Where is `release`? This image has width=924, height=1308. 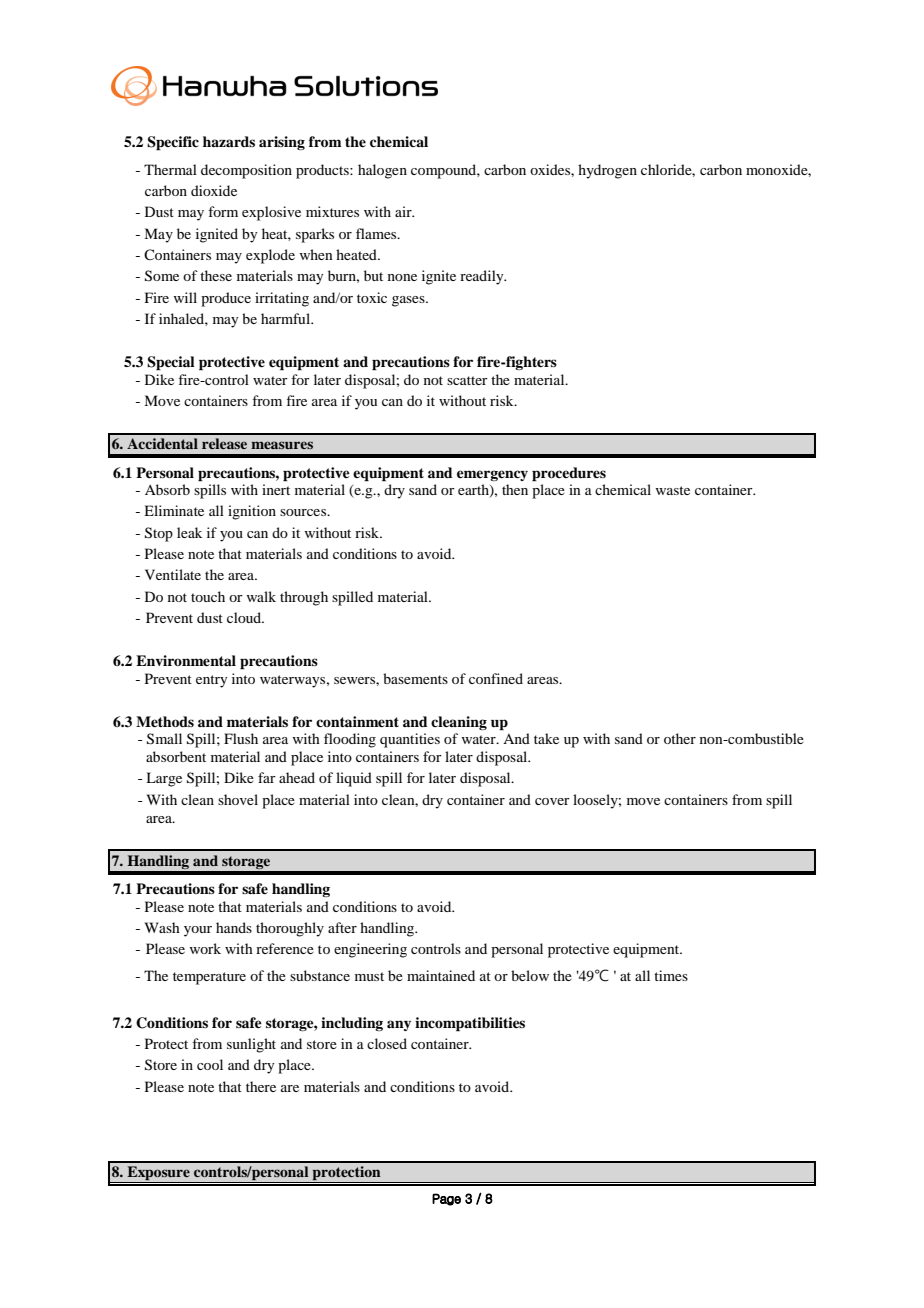
release is located at coordinates (224, 443).
